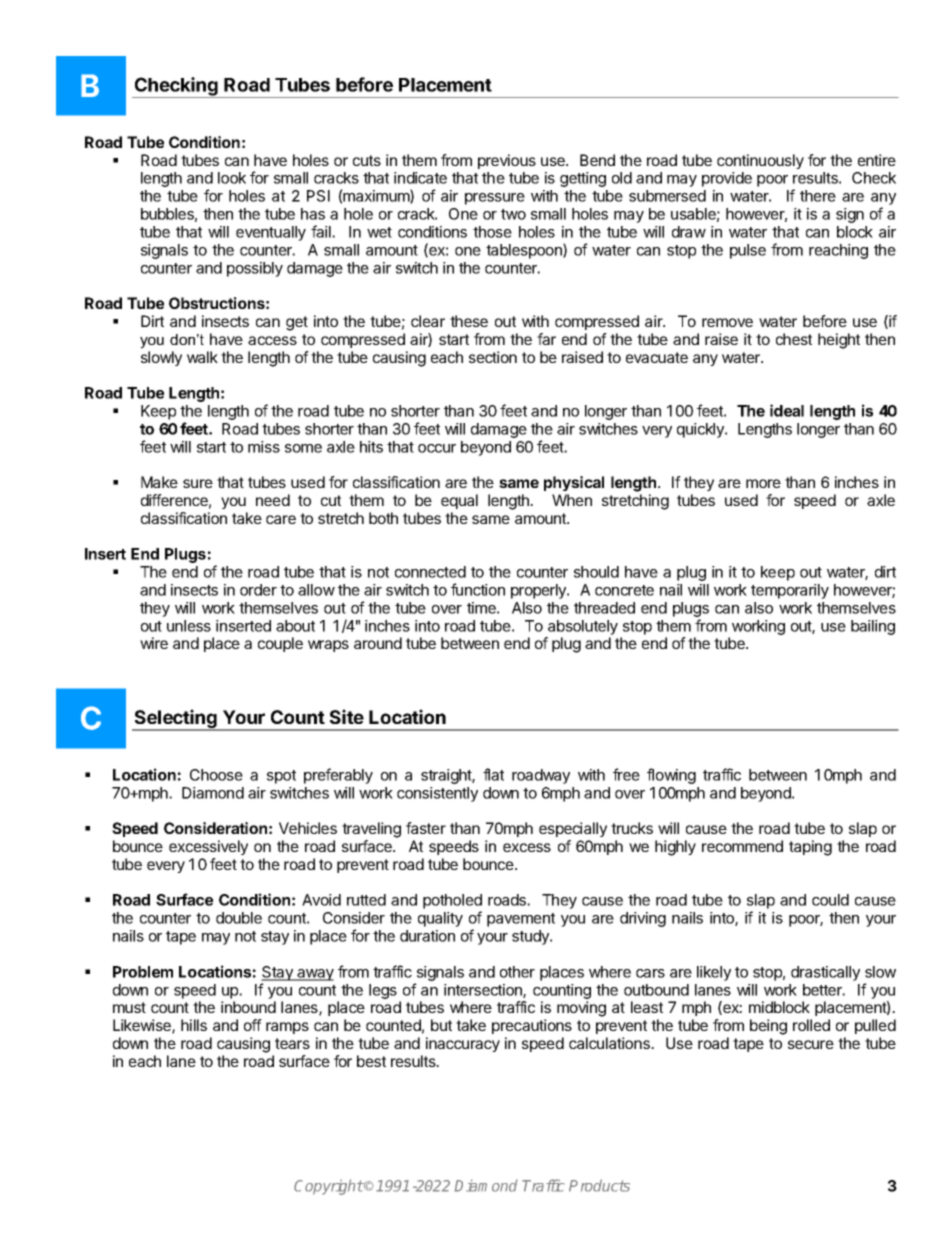 The width and height of the screenshot is (952, 1233). What do you see at coordinates (513, 214) in the screenshot?
I see `two` at bounding box center [513, 214].
